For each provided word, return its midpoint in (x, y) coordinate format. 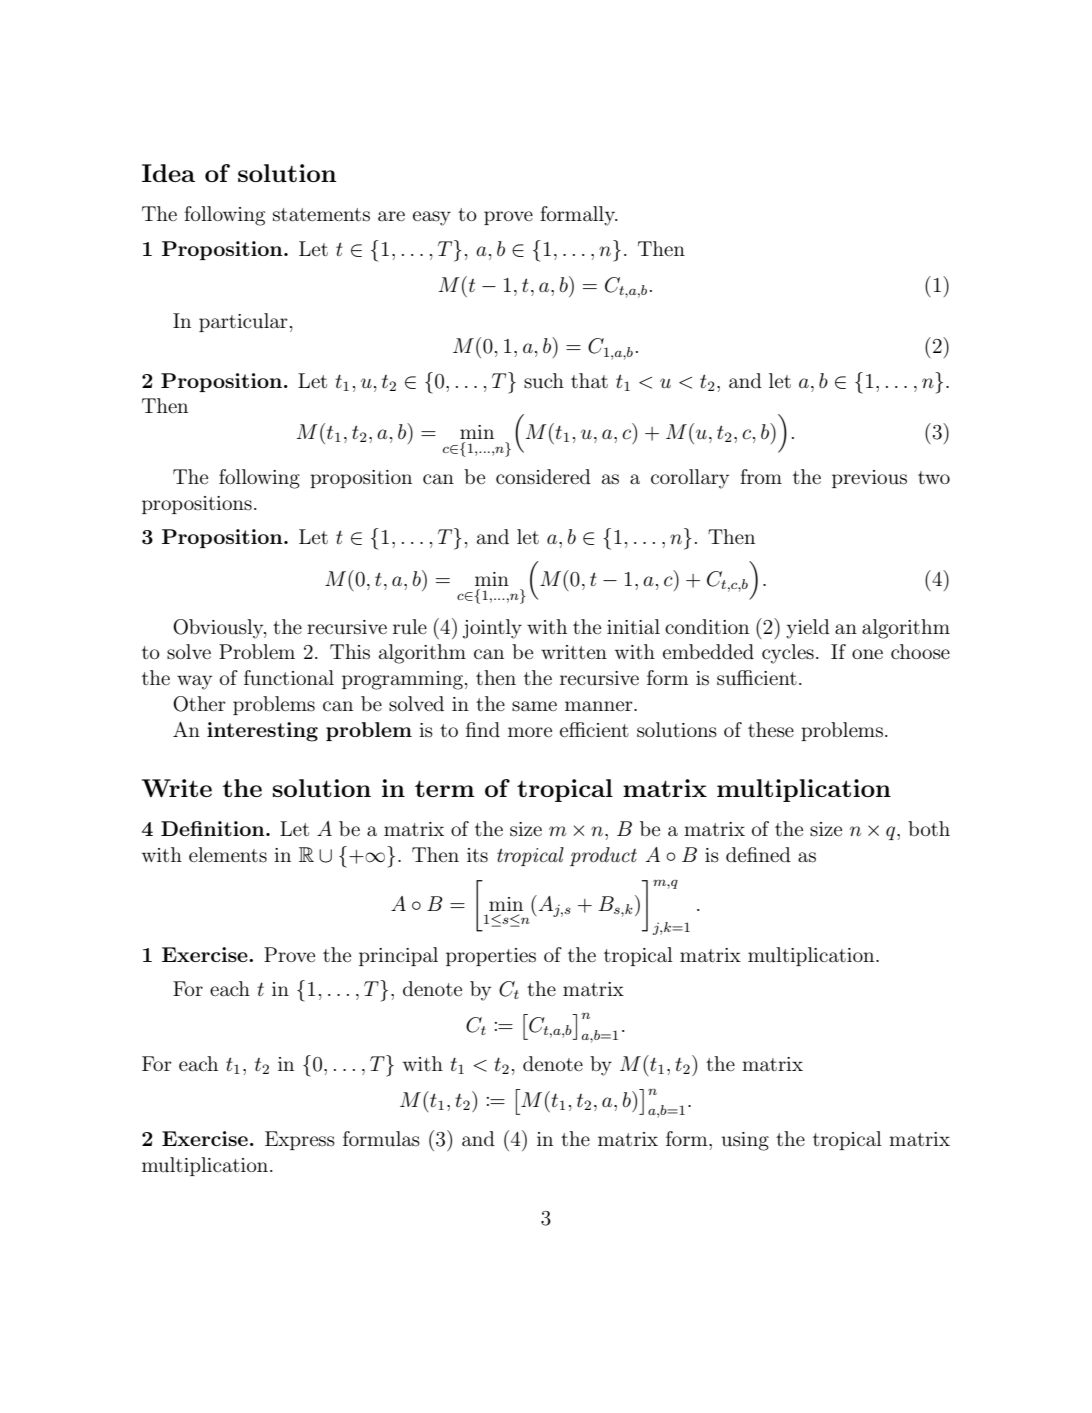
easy (432, 218)
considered (543, 477)
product (603, 856)
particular (243, 322)
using (745, 1141)
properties (491, 957)
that (589, 381)
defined (758, 854)
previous (869, 479)
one (867, 654)
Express (300, 1140)
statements (321, 215)
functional (289, 678)
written (574, 652)
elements (228, 855)
